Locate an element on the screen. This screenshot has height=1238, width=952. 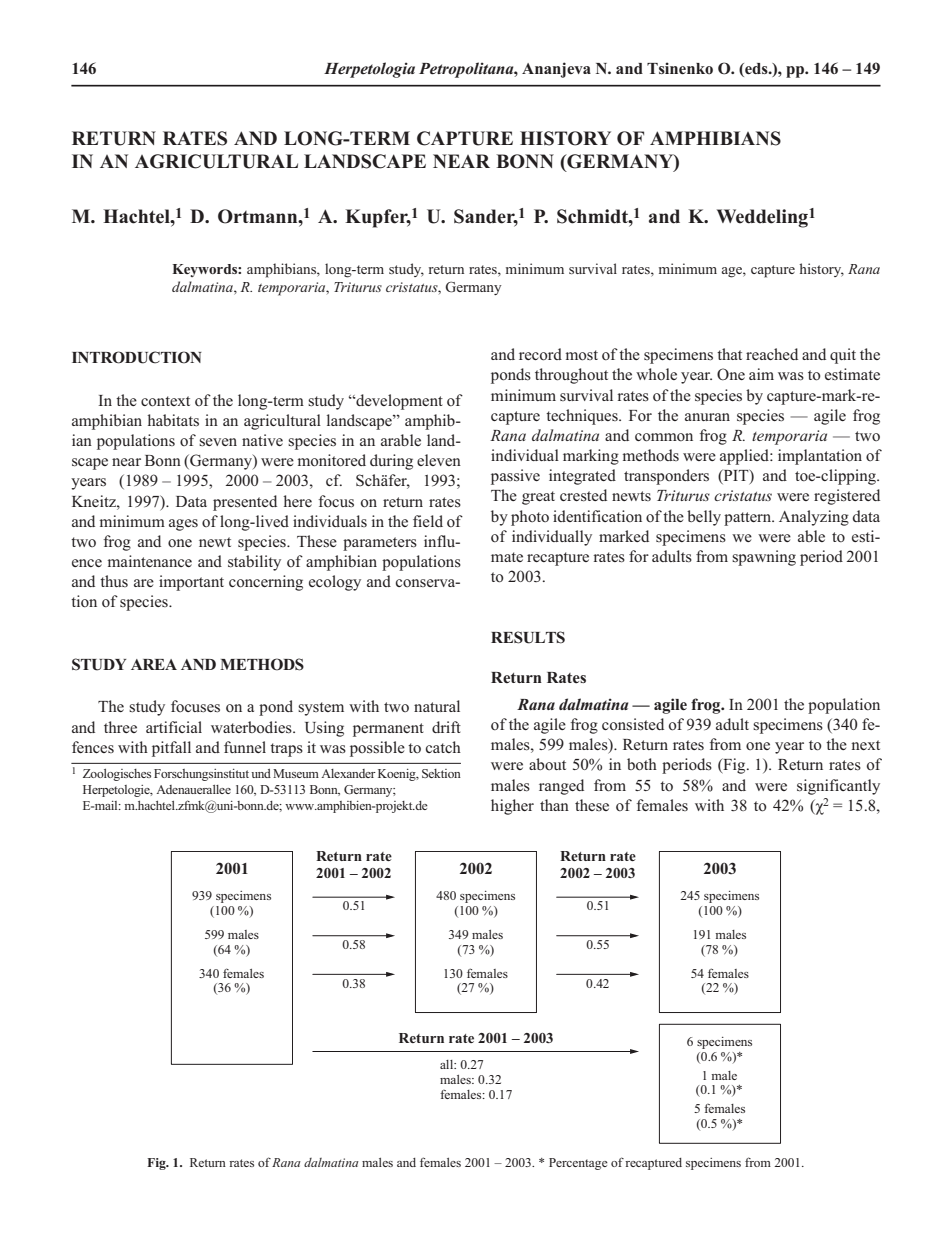
higher is located at coordinates (512, 807).
